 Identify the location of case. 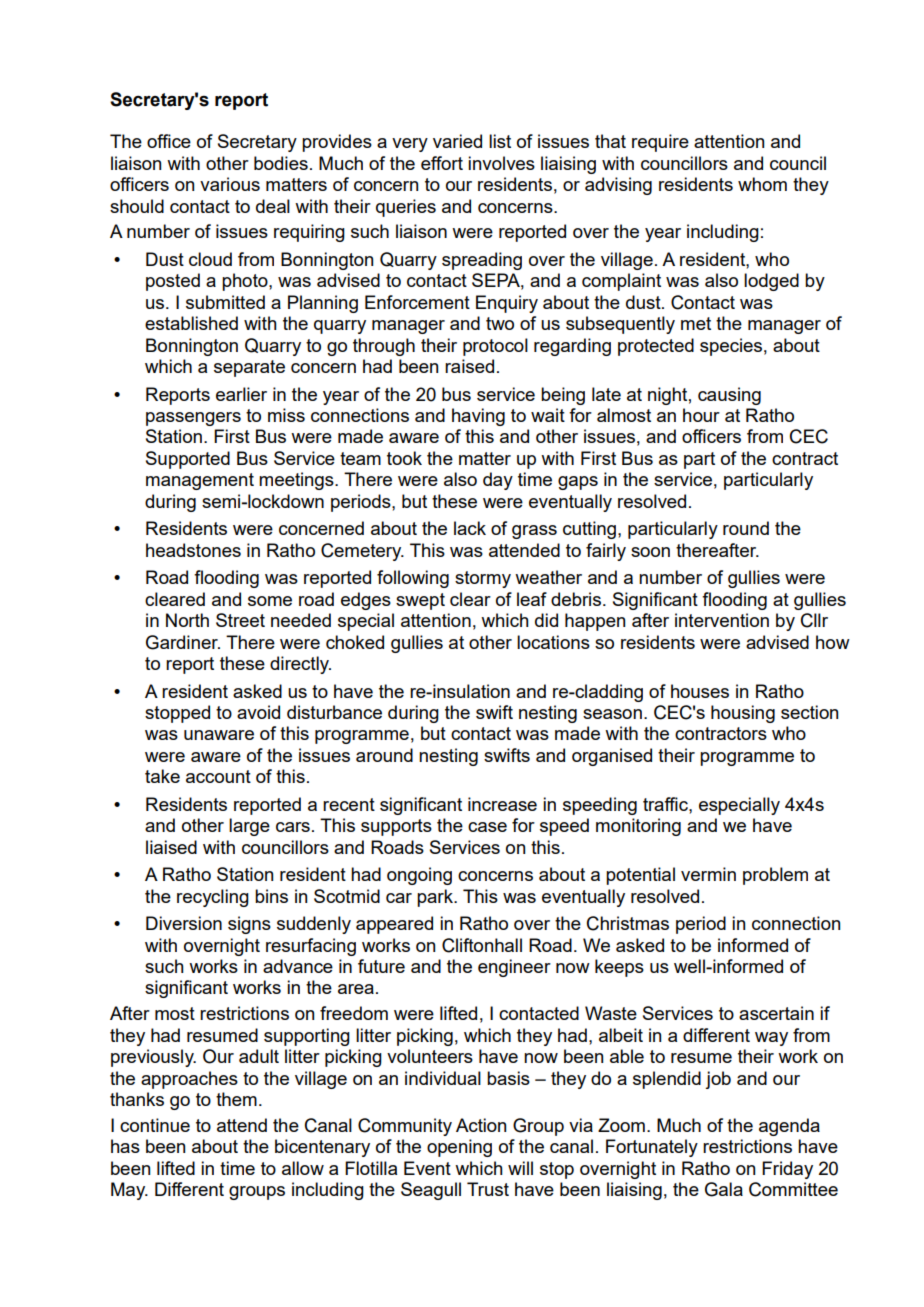
(487, 827).
